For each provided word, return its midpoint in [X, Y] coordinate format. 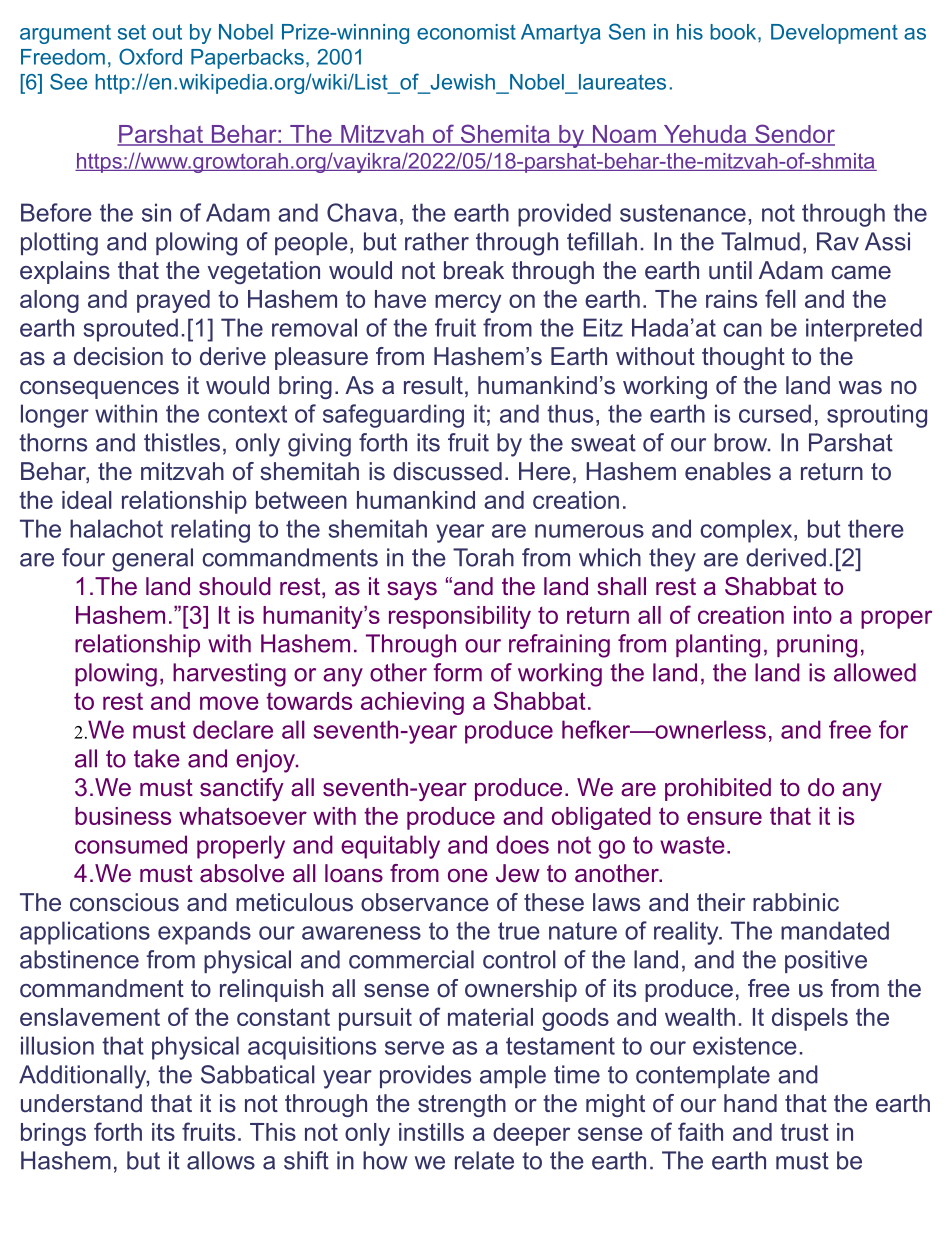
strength [462, 1105]
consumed [131, 844]
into [813, 615]
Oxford [150, 56]
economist [466, 32]
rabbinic [796, 902]
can [742, 330]
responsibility [460, 617]
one [468, 876]
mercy [468, 303]
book [734, 33]
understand [81, 1103]
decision [118, 356]
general [152, 560]
